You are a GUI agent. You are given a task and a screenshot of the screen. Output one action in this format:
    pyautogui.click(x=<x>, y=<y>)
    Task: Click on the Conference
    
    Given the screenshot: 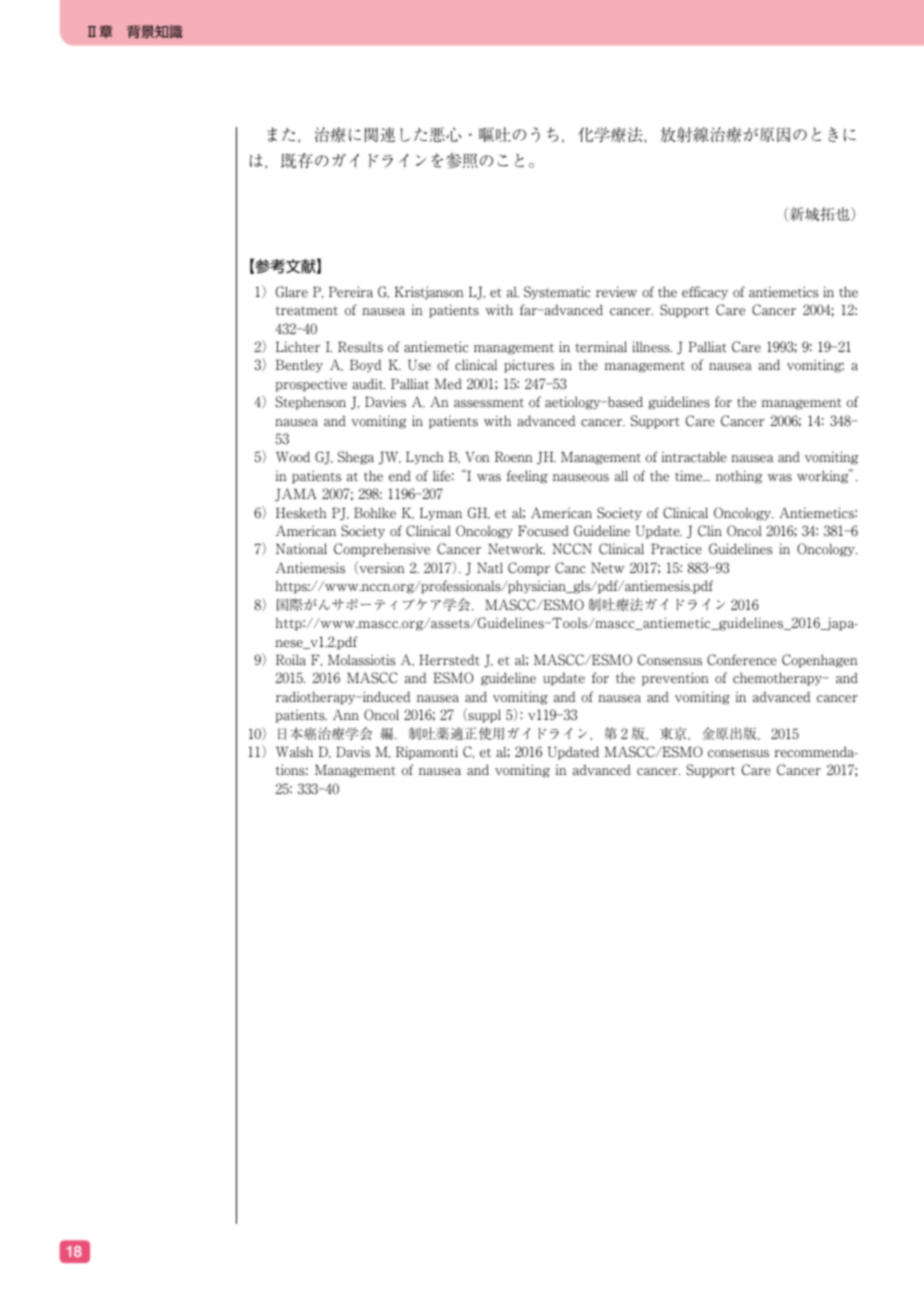 What is the action you would take?
    pyautogui.click(x=742, y=660)
